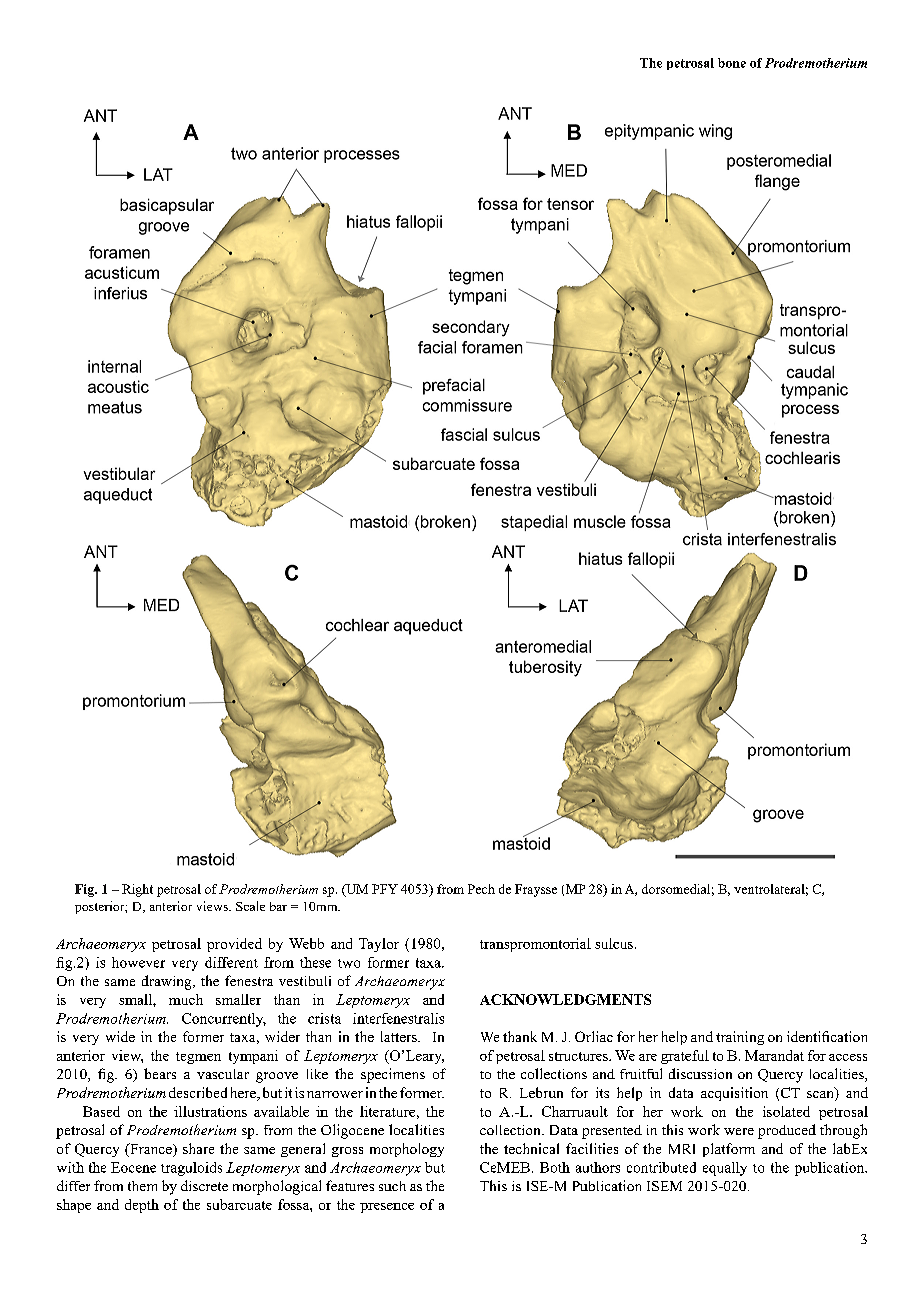 Image resolution: width=924 pixels, height=1308 pixels. Describe the element at coordinates (407, 1150) in the document. I see `morphology` at that location.
